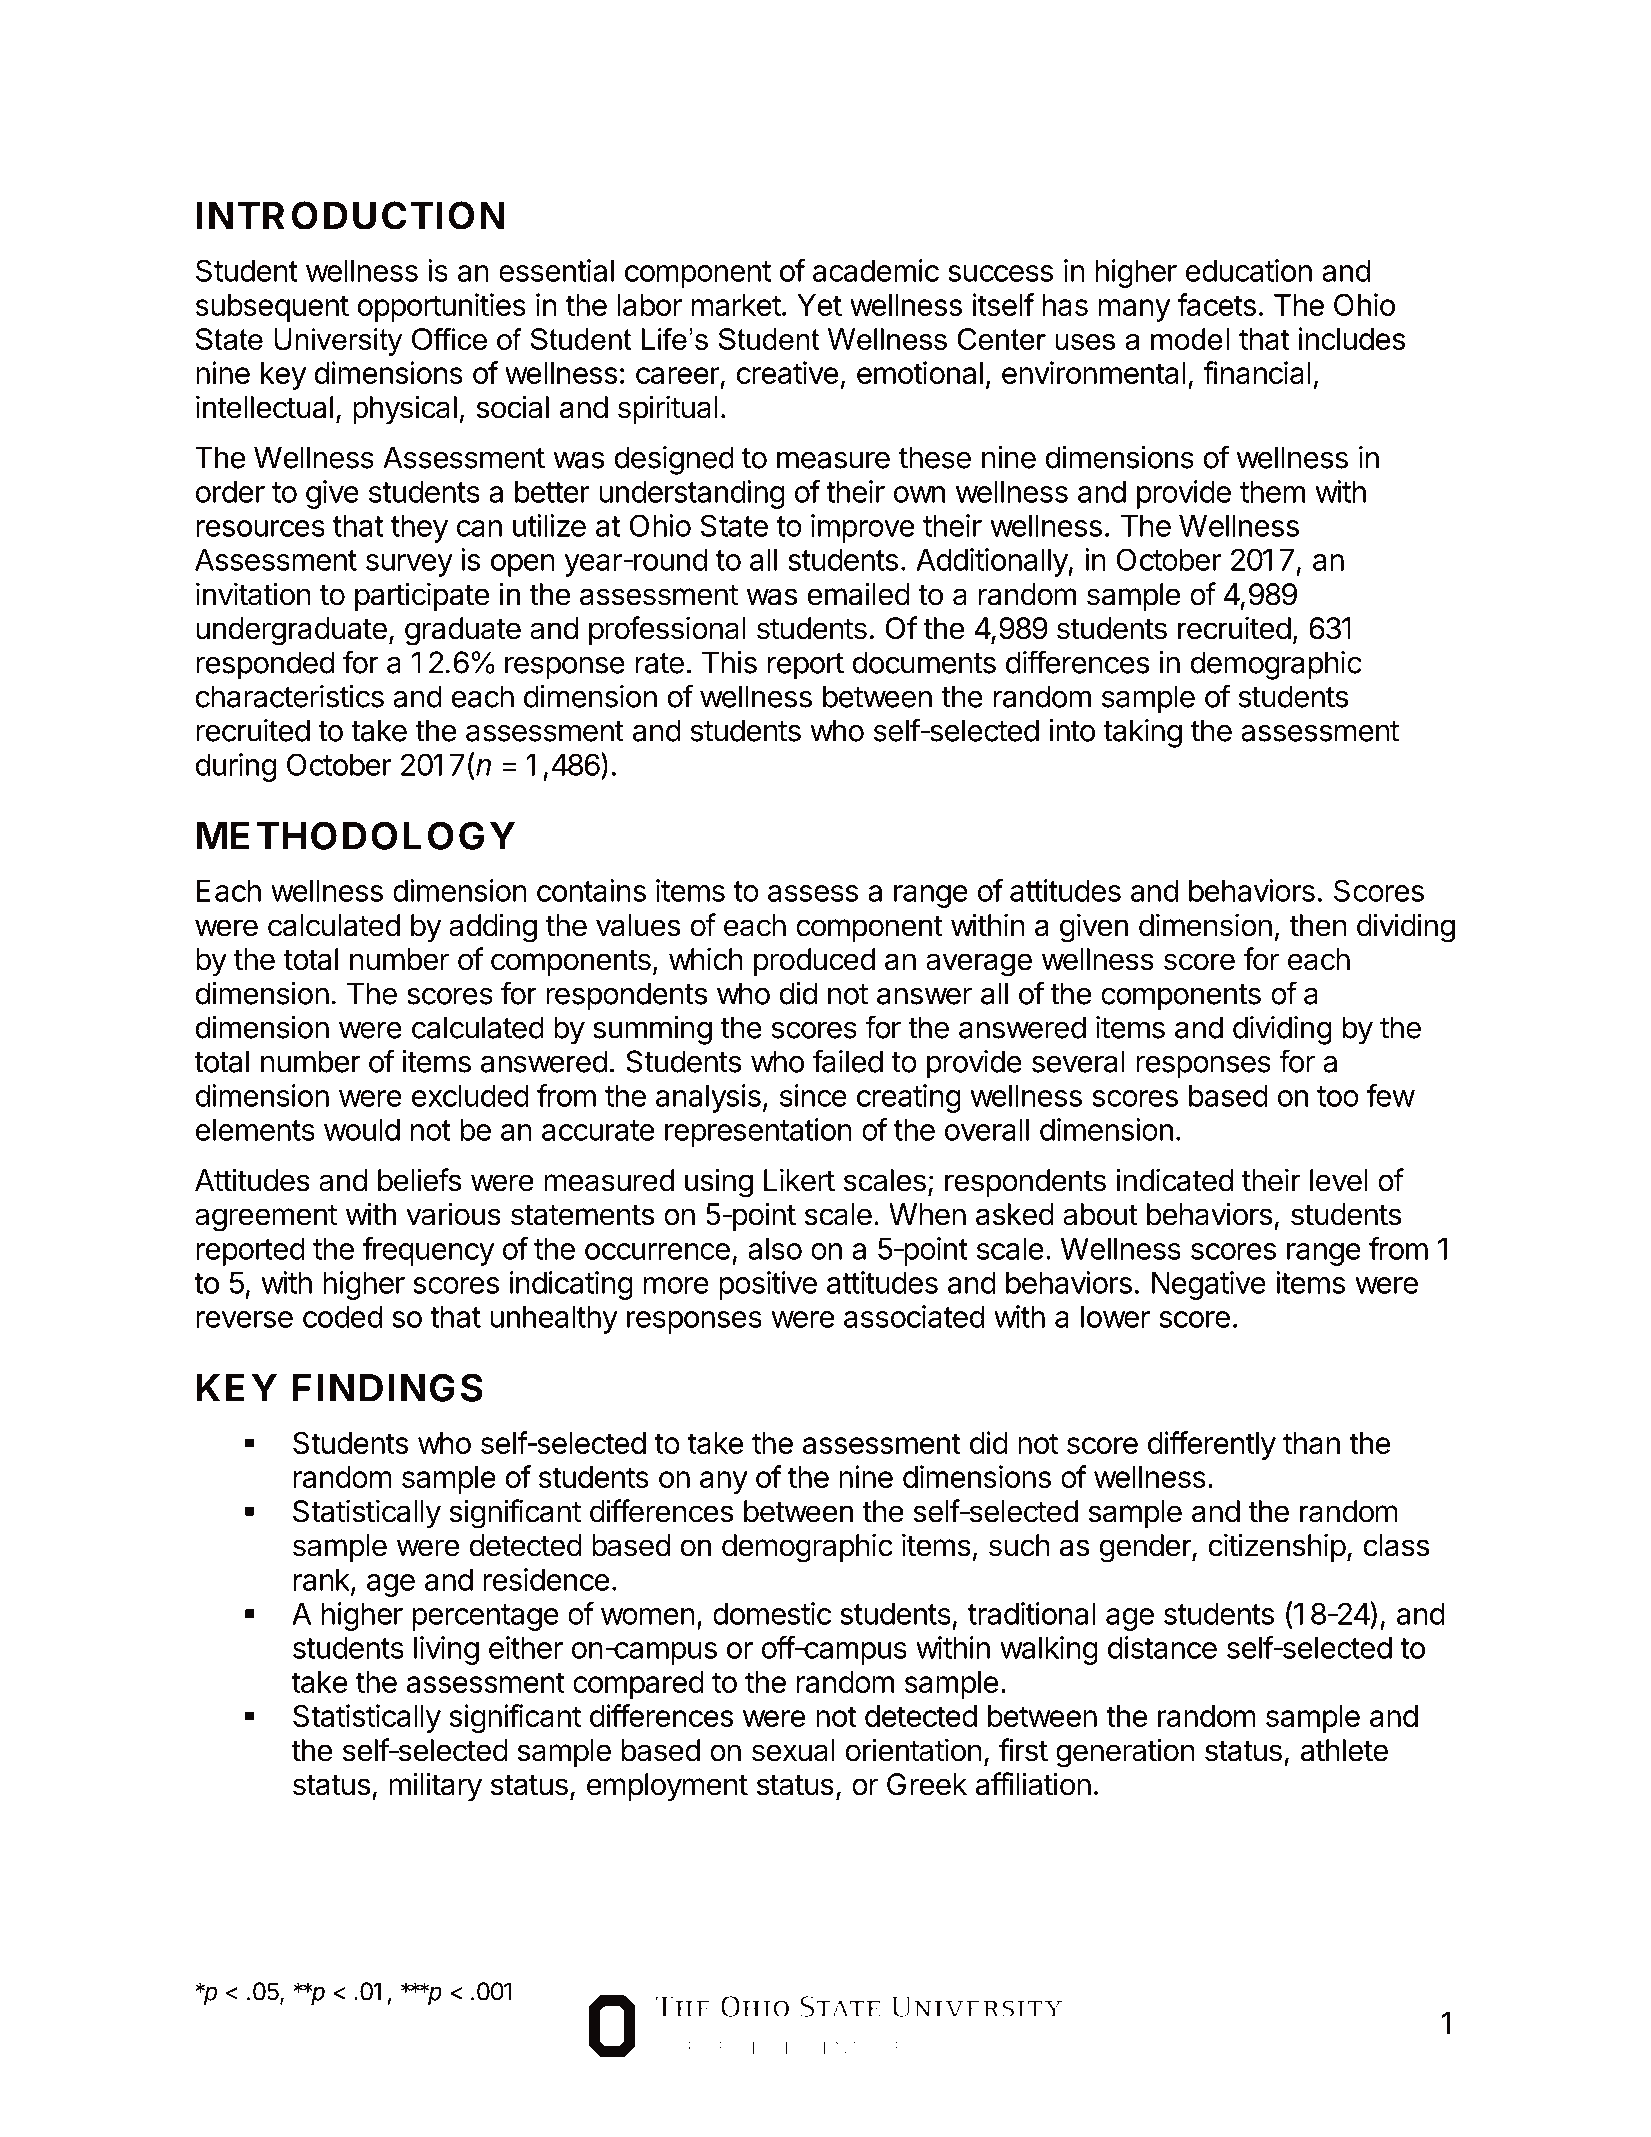 This document has width=1651, height=2137. I want to click on sexual, so click(793, 1750).
